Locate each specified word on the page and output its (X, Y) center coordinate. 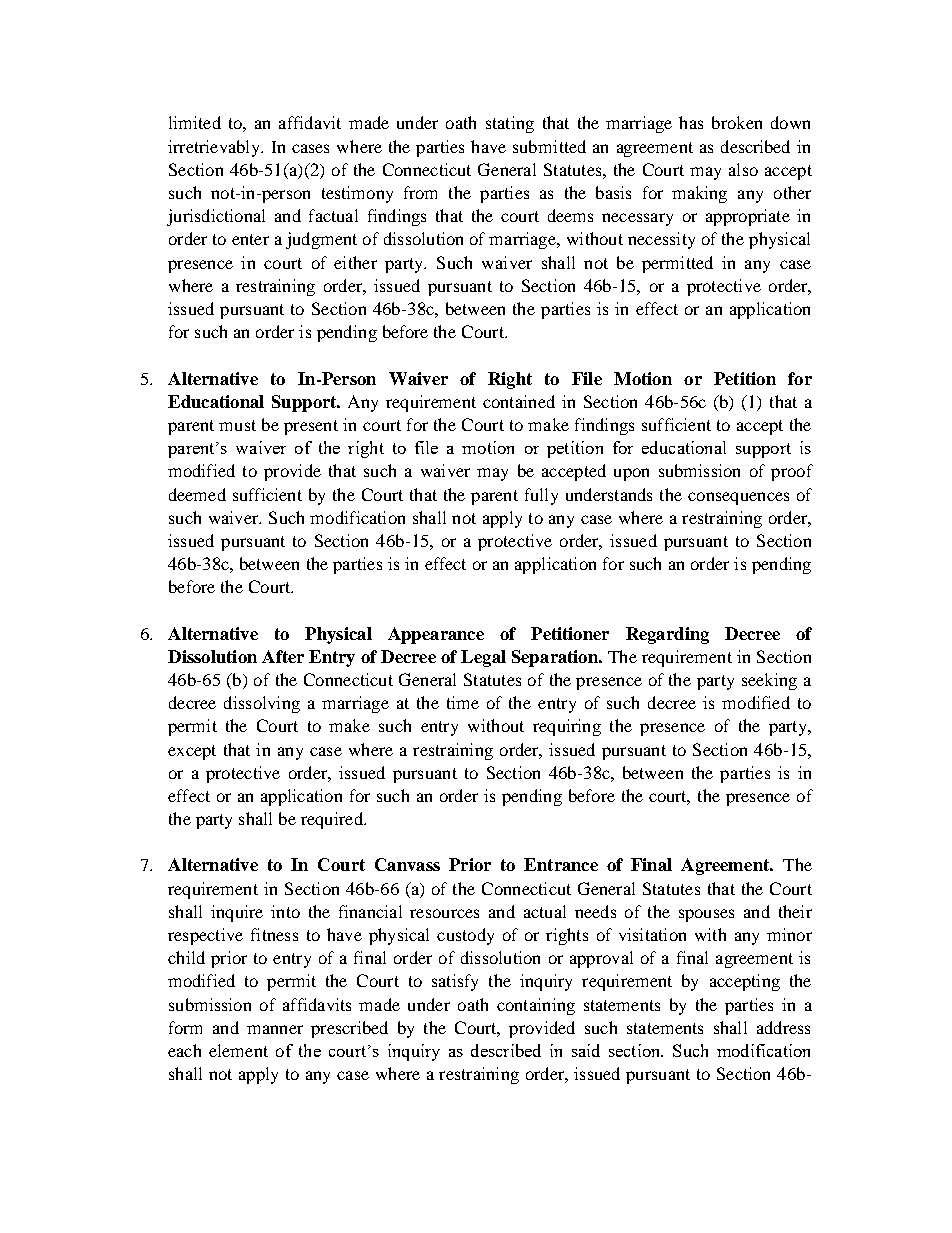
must (237, 425)
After (283, 656)
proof (792, 472)
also (743, 169)
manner (275, 1029)
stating (510, 124)
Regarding (667, 635)
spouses (706, 915)
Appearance (436, 635)
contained (519, 401)
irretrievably (215, 148)
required (333, 820)
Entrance (561, 864)
